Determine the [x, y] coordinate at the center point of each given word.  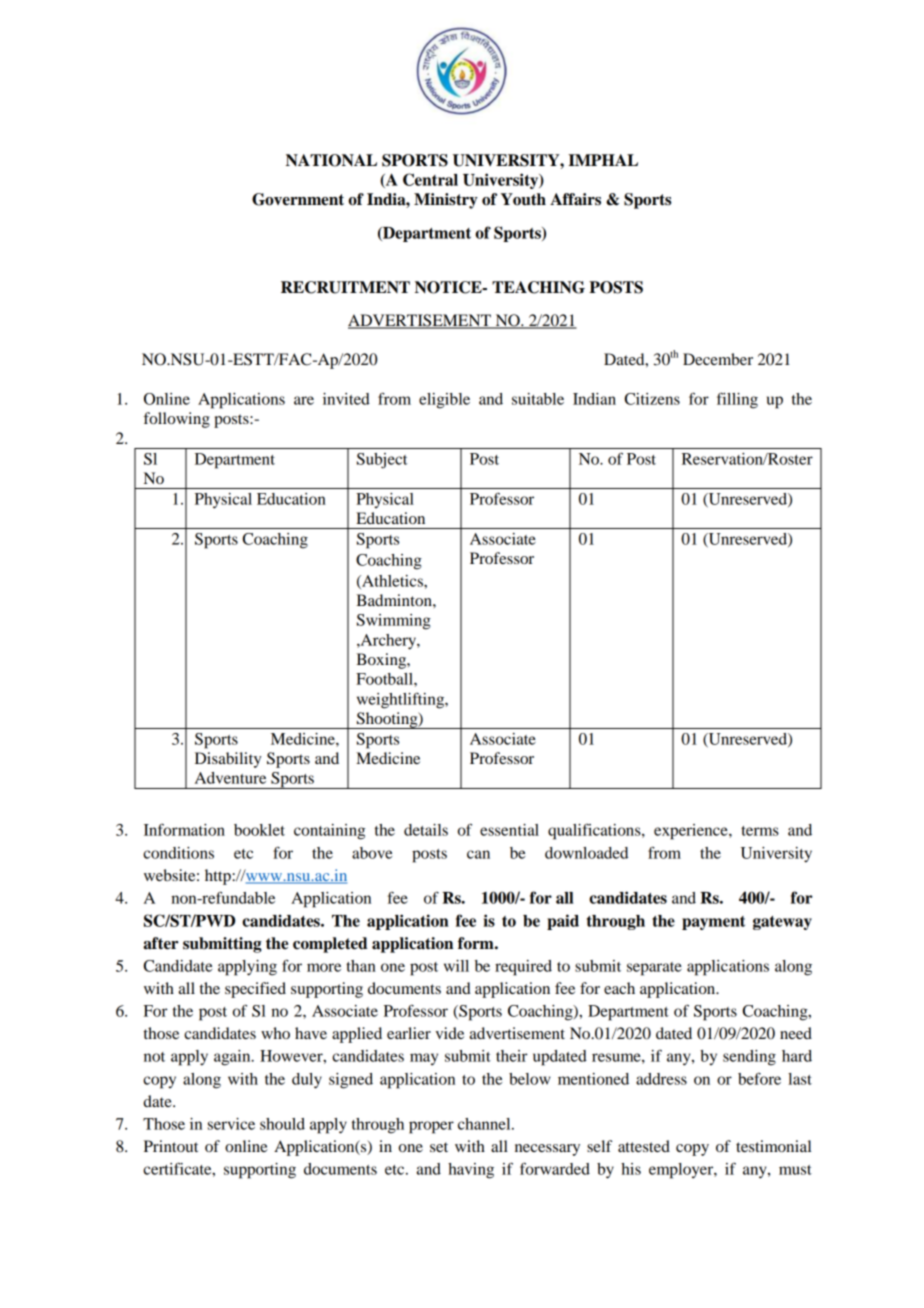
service [231, 1124]
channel [485, 1124]
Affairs [575, 199]
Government [298, 199]
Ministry [446, 201]
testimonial [773, 1146]
